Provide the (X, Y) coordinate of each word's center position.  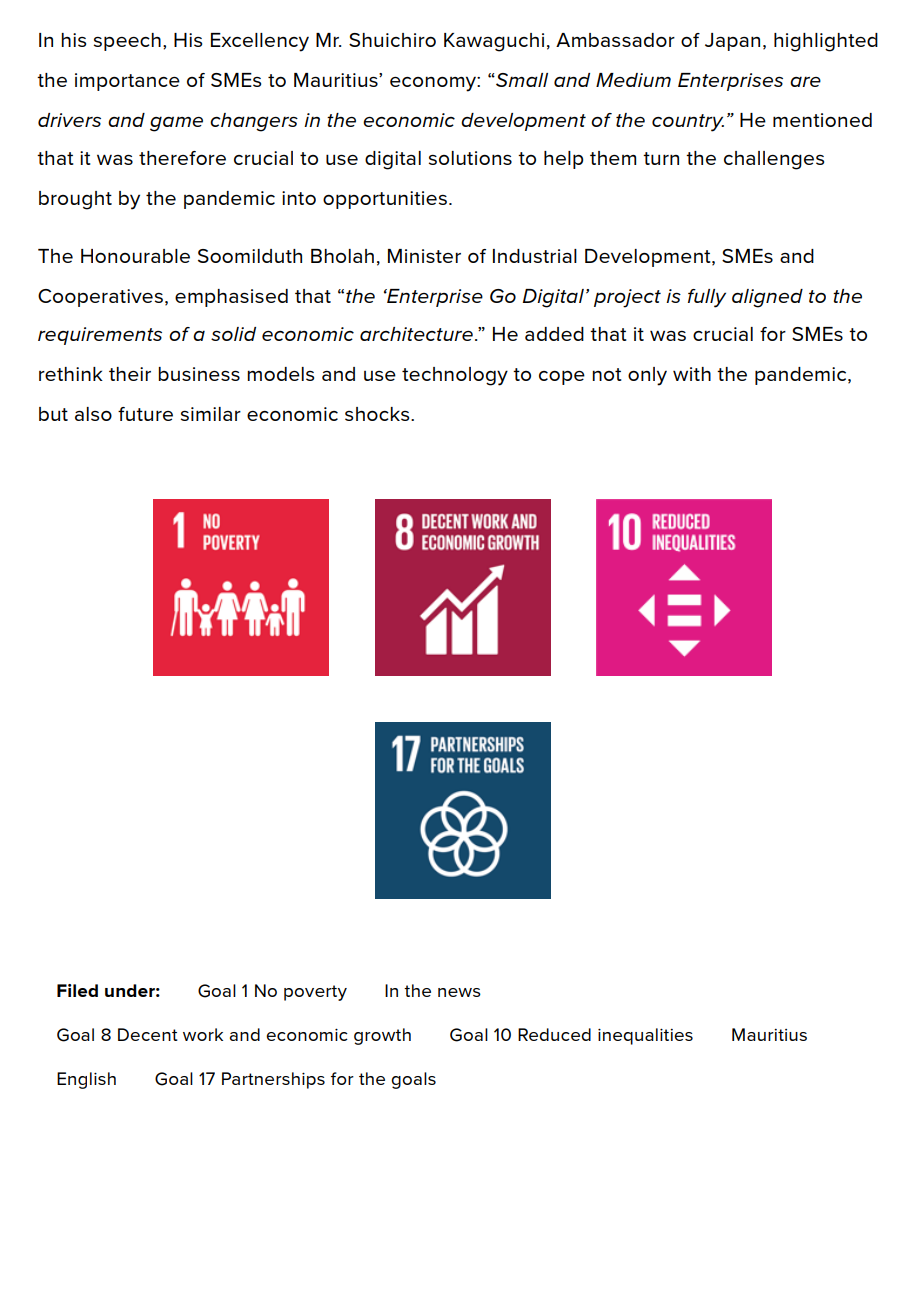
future (145, 414)
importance (127, 82)
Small (521, 80)
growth (382, 1036)
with (692, 374)
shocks (378, 414)
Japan (732, 42)
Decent (148, 1034)
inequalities (645, 1036)
